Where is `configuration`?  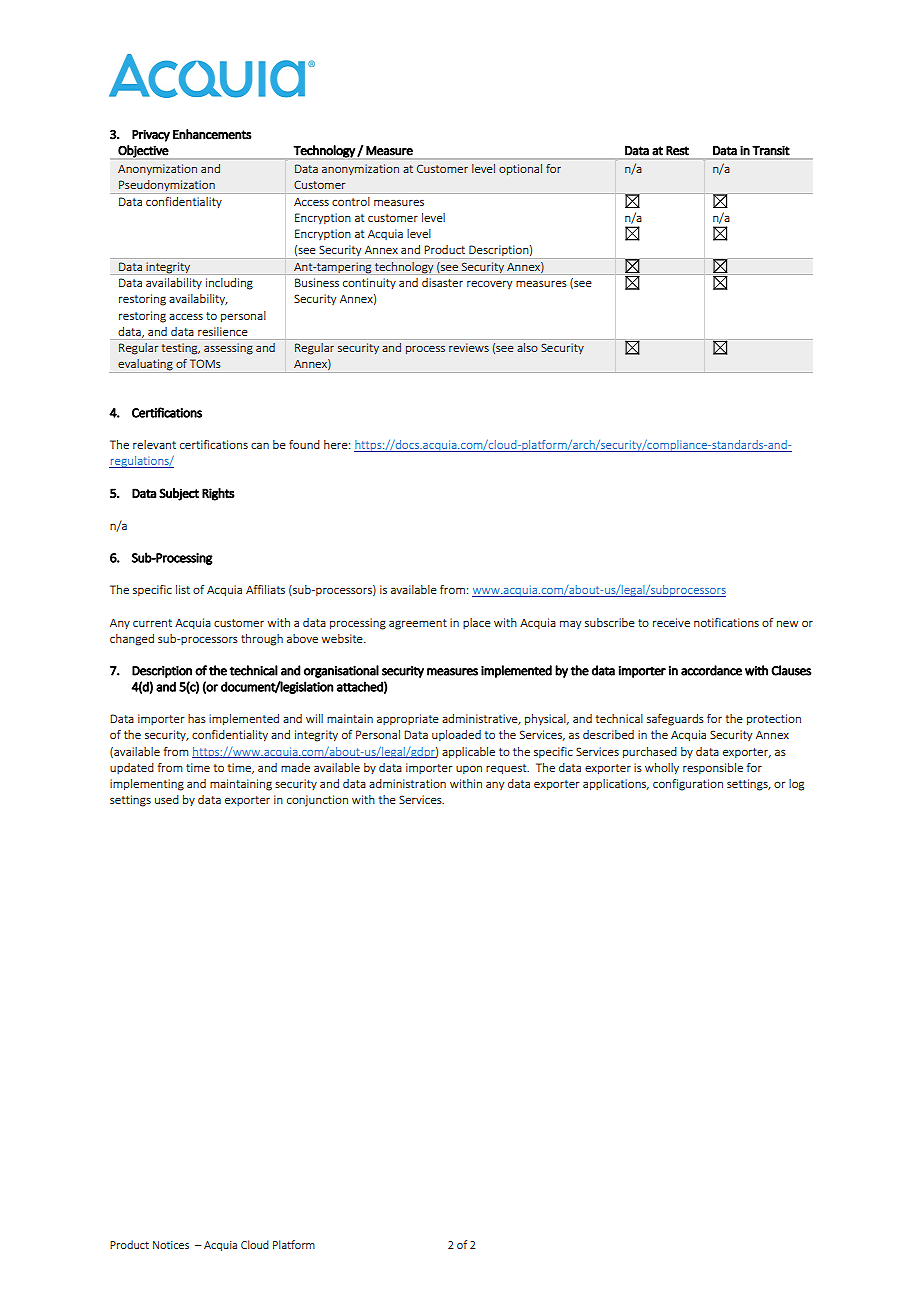 configuration is located at coordinates (688, 785).
